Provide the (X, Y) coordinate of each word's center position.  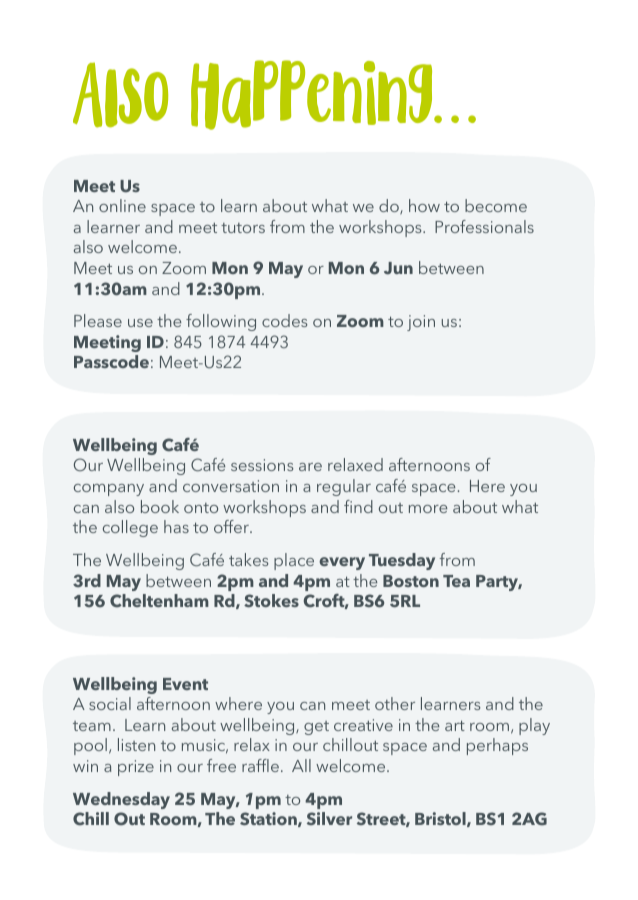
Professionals (484, 226)
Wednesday (121, 800)
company (109, 490)
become (496, 205)
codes (284, 320)
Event (185, 684)
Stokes (271, 600)
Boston (411, 581)
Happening (313, 95)
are (310, 467)
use (140, 323)
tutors (243, 228)
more (428, 509)
